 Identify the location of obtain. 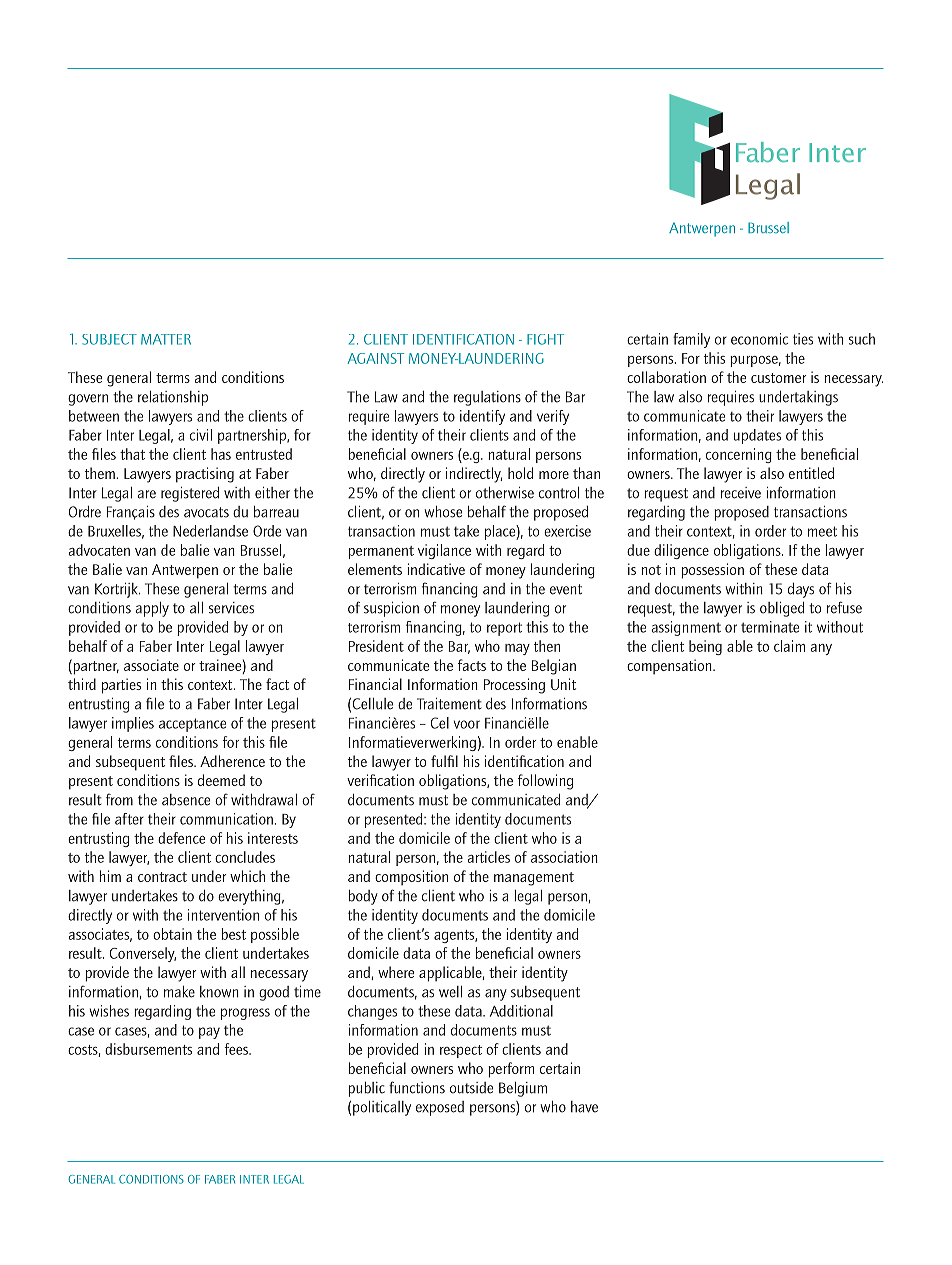
(172, 934).
